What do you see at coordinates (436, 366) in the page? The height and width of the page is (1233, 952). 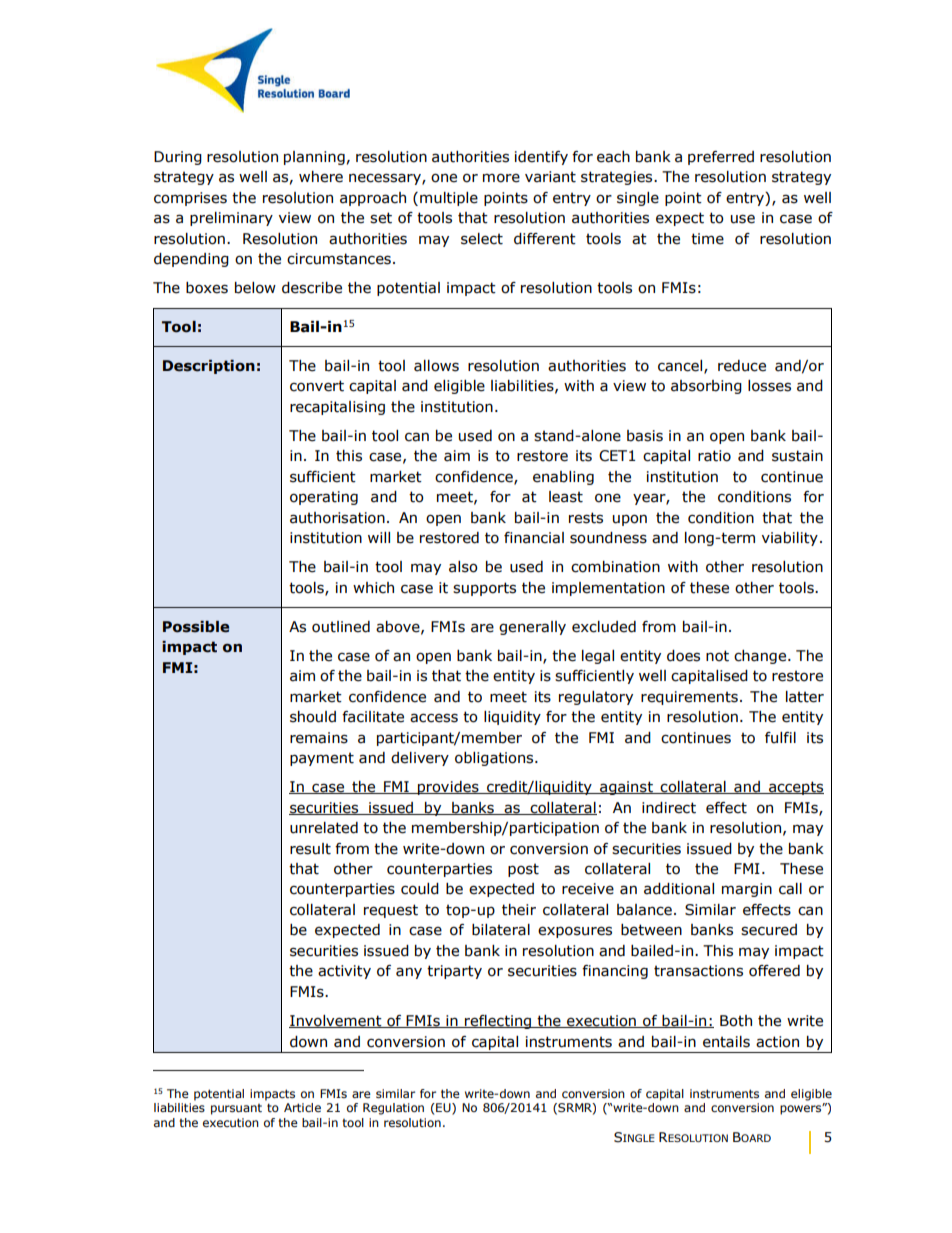 I see `allows` at bounding box center [436, 366].
